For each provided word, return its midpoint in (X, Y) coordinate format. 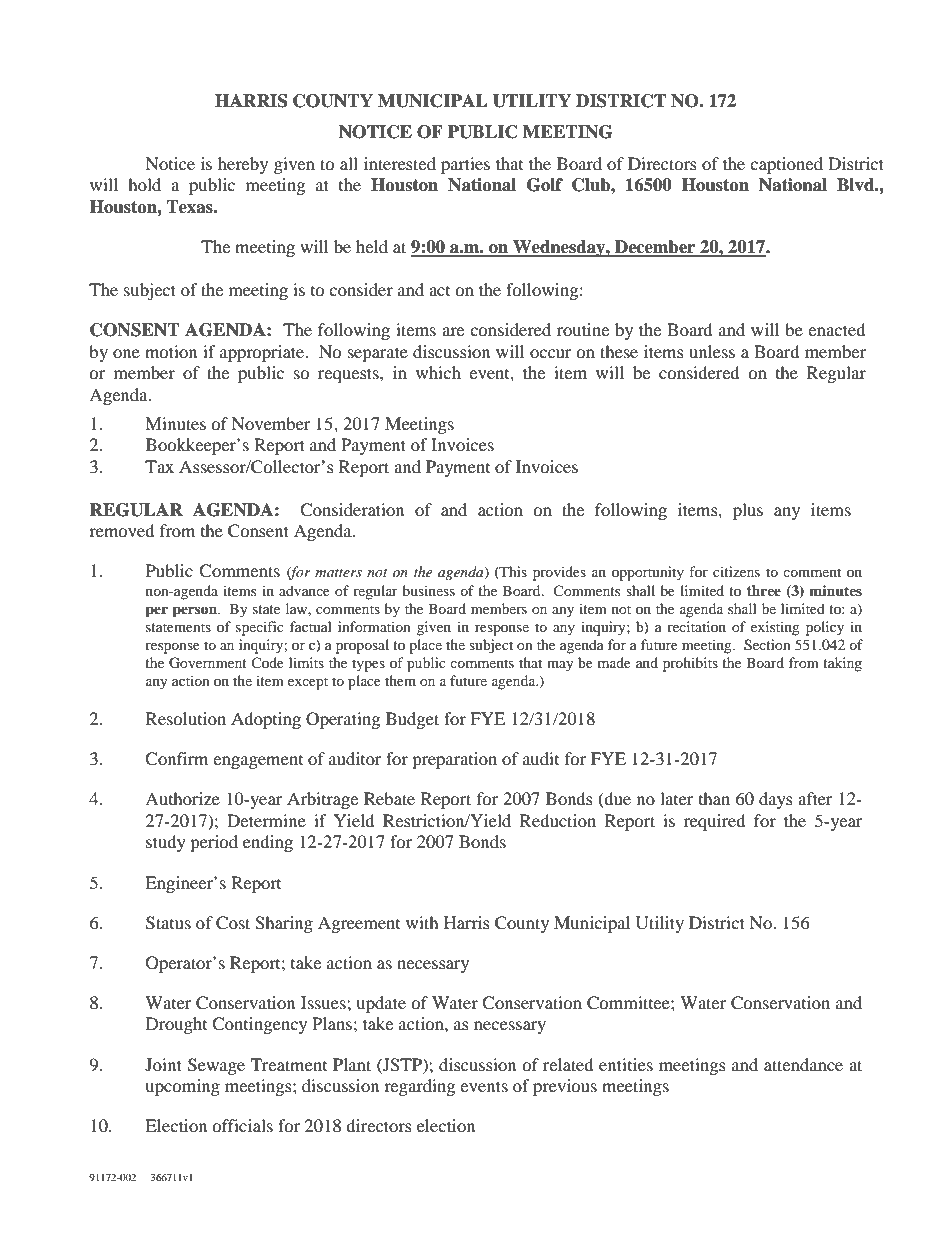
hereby (243, 165)
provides (559, 573)
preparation (454, 760)
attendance (803, 1064)
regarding (419, 1087)
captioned (786, 165)
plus (748, 511)
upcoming (182, 1087)
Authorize (182, 798)
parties (465, 165)
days (776, 800)
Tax (159, 466)
